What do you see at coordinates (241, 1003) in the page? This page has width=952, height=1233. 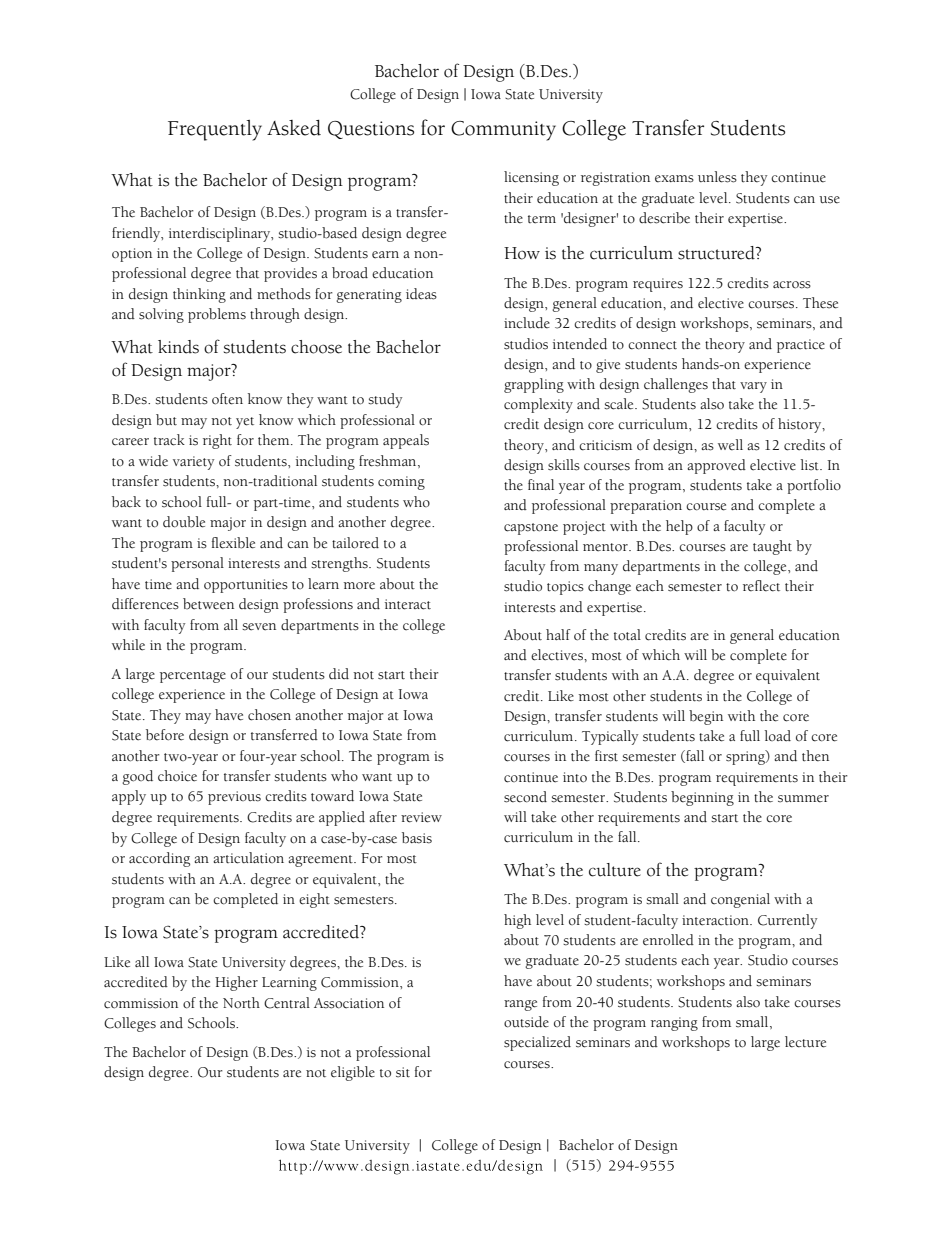 I see `North` at bounding box center [241, 1003].
